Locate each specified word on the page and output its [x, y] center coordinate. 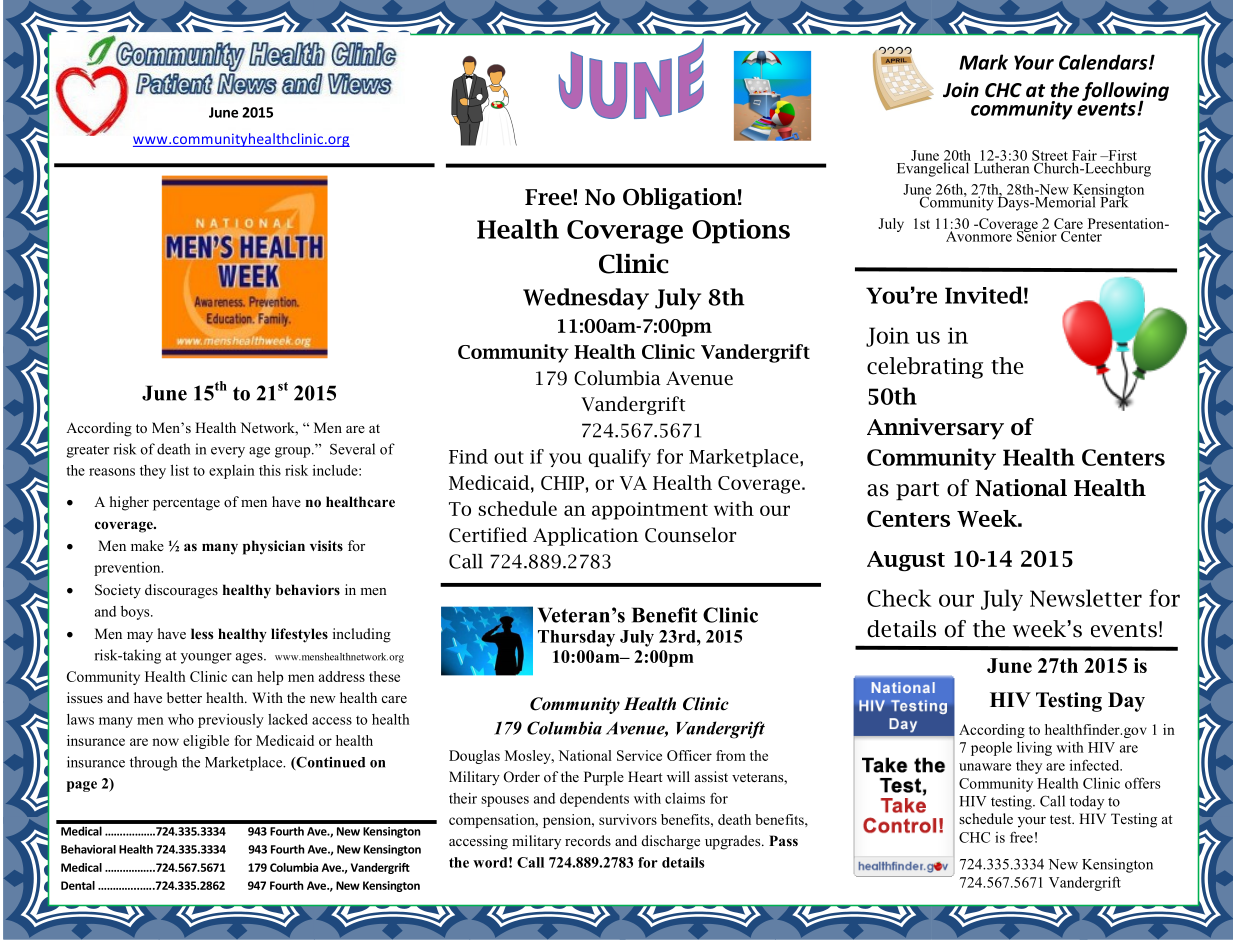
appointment [650, 511]
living [1034, 749]
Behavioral [88, 849]
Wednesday [586, 299]
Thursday [576, 638]
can [242, 678]
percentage [186, 504]
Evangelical [934, 168]
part [917, 491]
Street [1050, 156]
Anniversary [935, 429]
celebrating [925, 368]
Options [741, 231]
